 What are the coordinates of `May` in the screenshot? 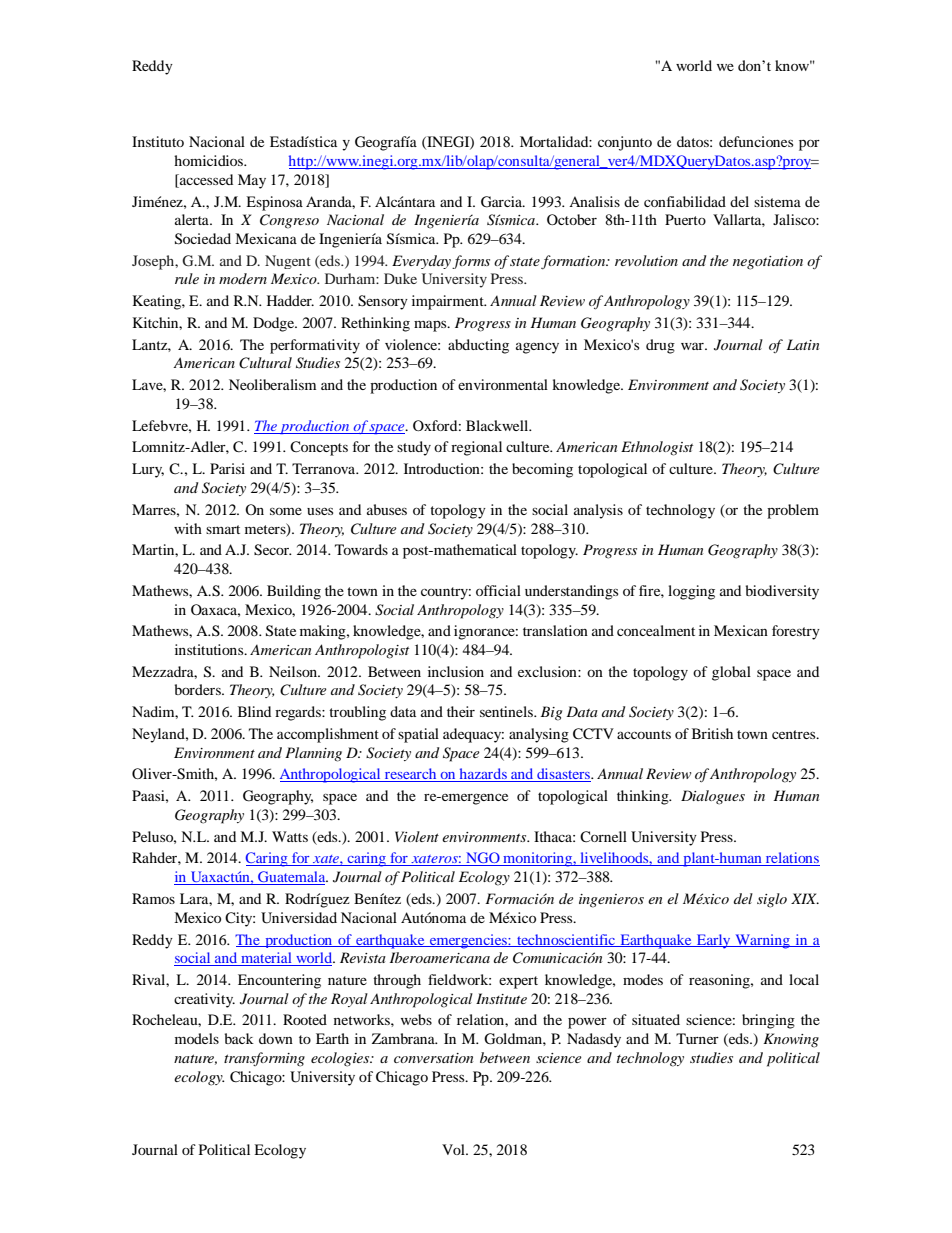 It's located at (252, 181).
